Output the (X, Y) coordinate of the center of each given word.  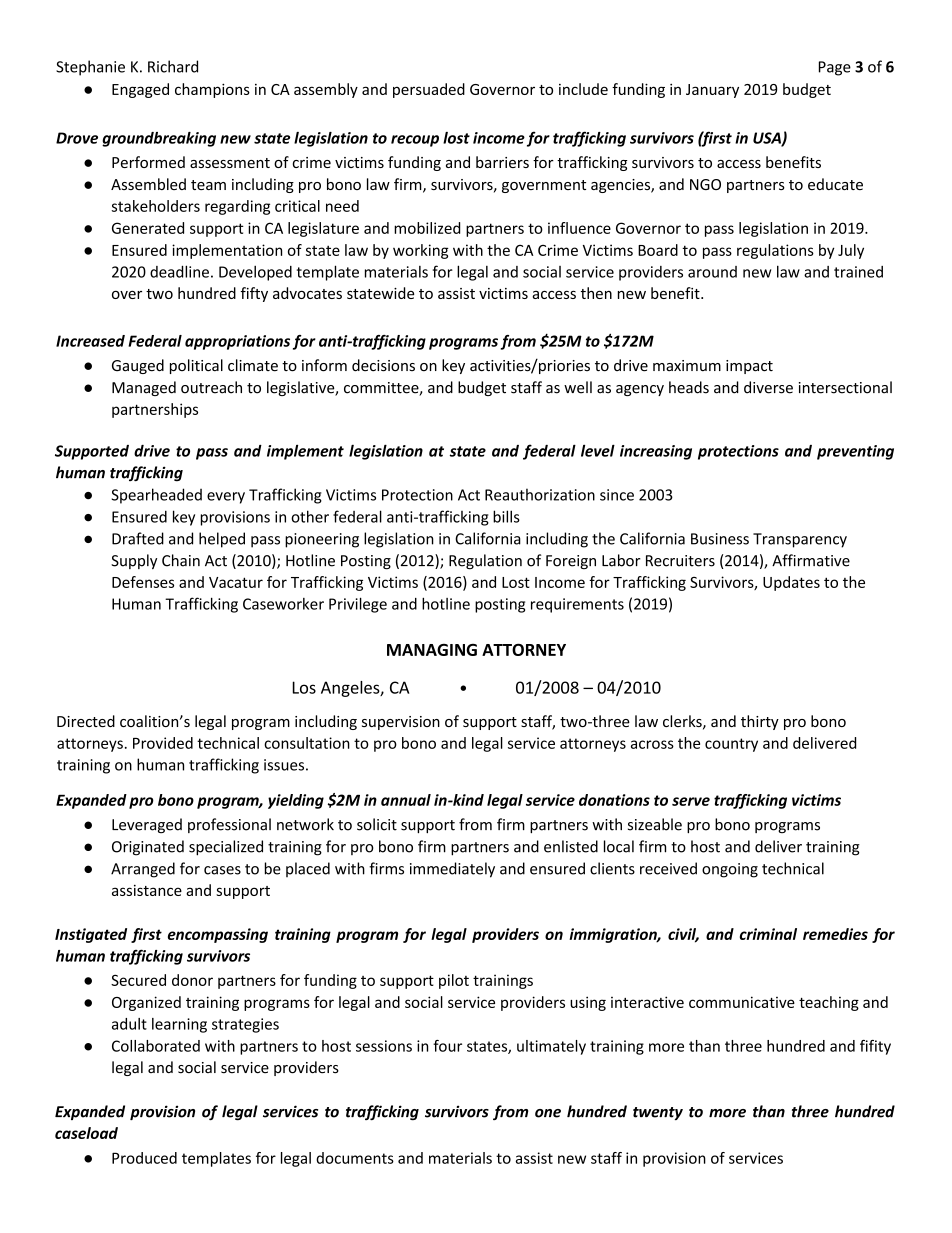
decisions (383, 365)
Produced (144, 1158)
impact (749, 367)
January (712, 91)
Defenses (143, 582)
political (196, 366)
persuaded (429, 90)
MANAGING (432, 650)
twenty (658, 1113)
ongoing (730, 870)
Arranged (143, 870)
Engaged (140, 90)
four (447, 1046)
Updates (791, 583)
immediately (452, 870)
